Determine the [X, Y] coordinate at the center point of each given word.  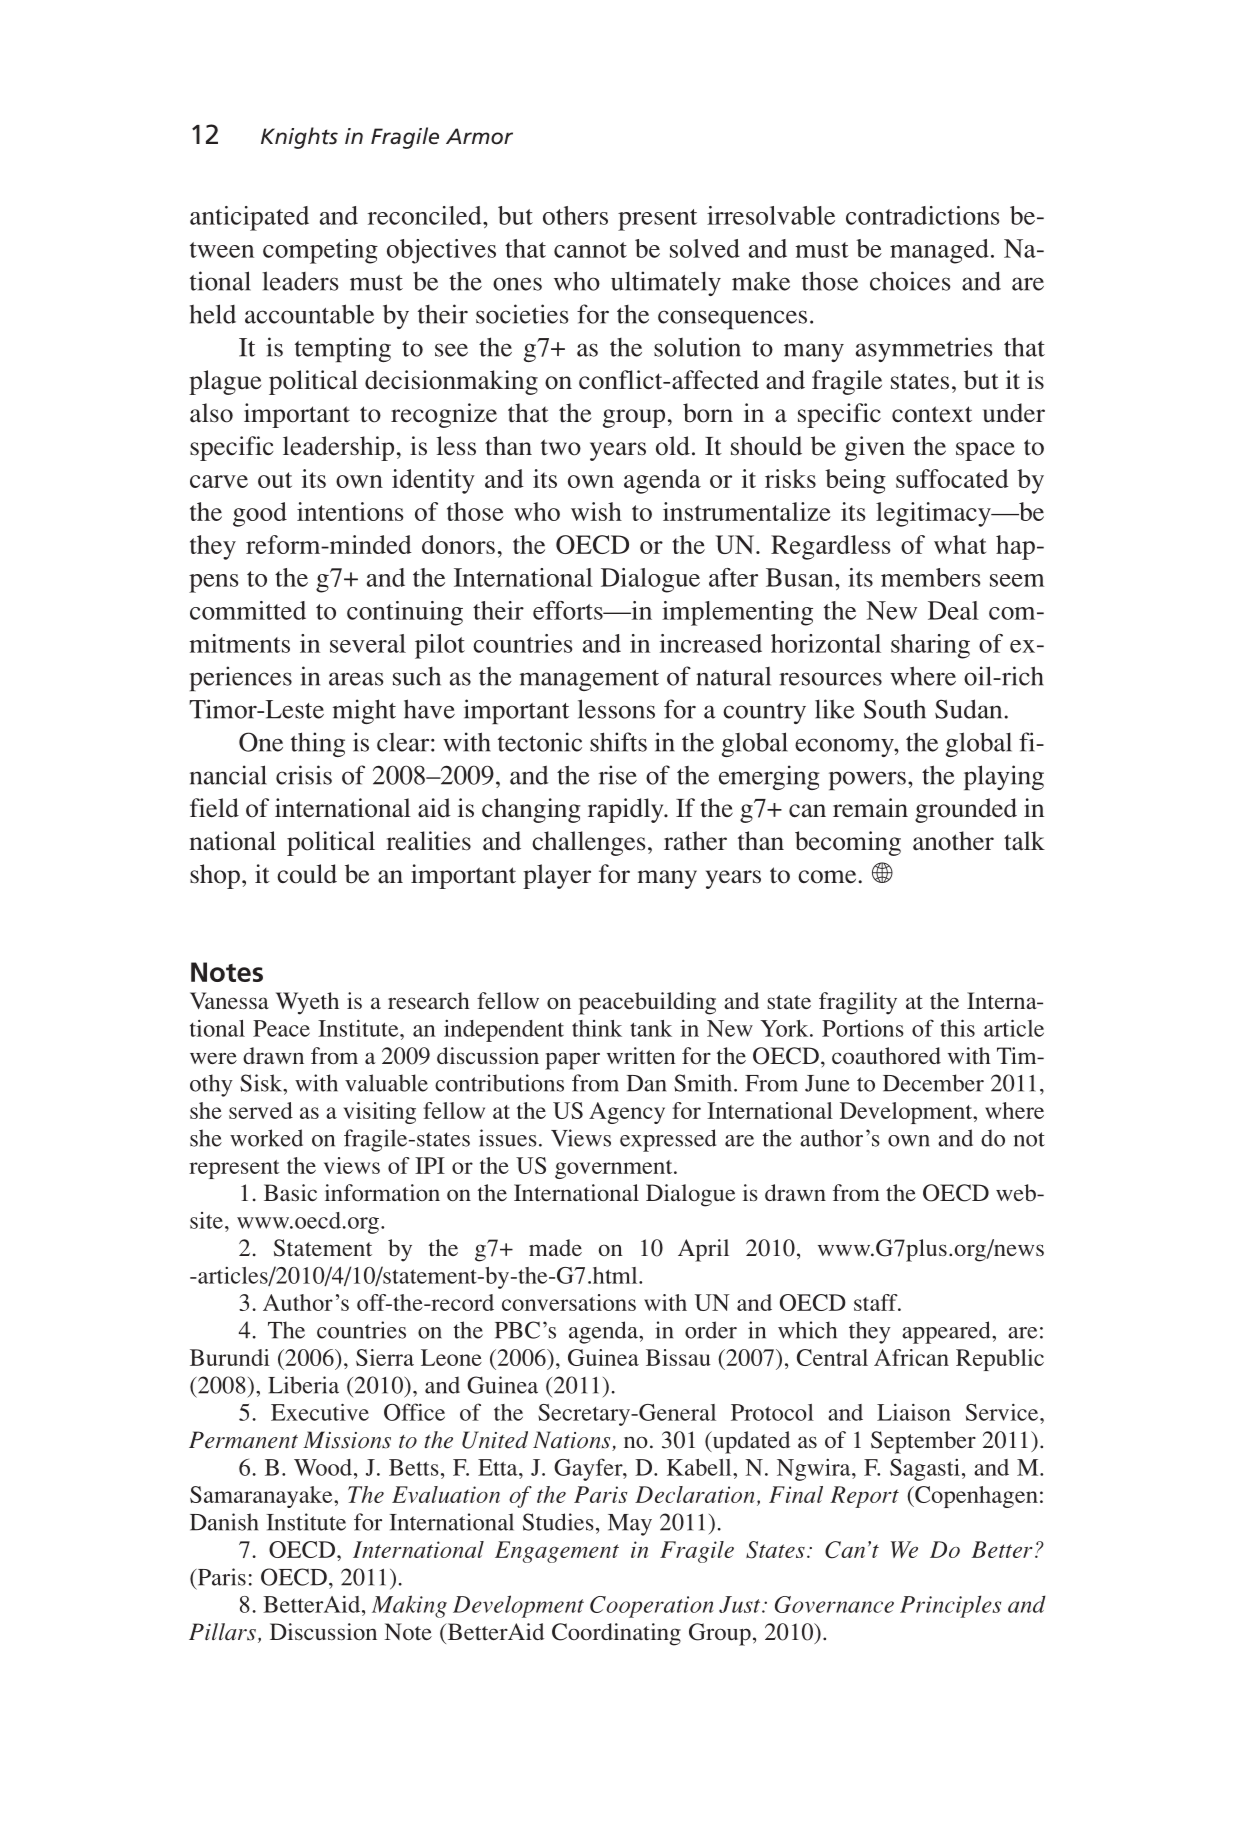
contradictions [922, 215]
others [575, 215]
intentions [350, 511]
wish [596, 511]
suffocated [952, 478]
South [895, 709]
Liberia [303, 1385]
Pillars [222, 1632]
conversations [569, 1302]
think [597, 1028]
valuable [386, 1083]
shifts [618, 742]
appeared [947, 1332]
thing [318, 744]
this [957, 1028]
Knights [299, 138]
